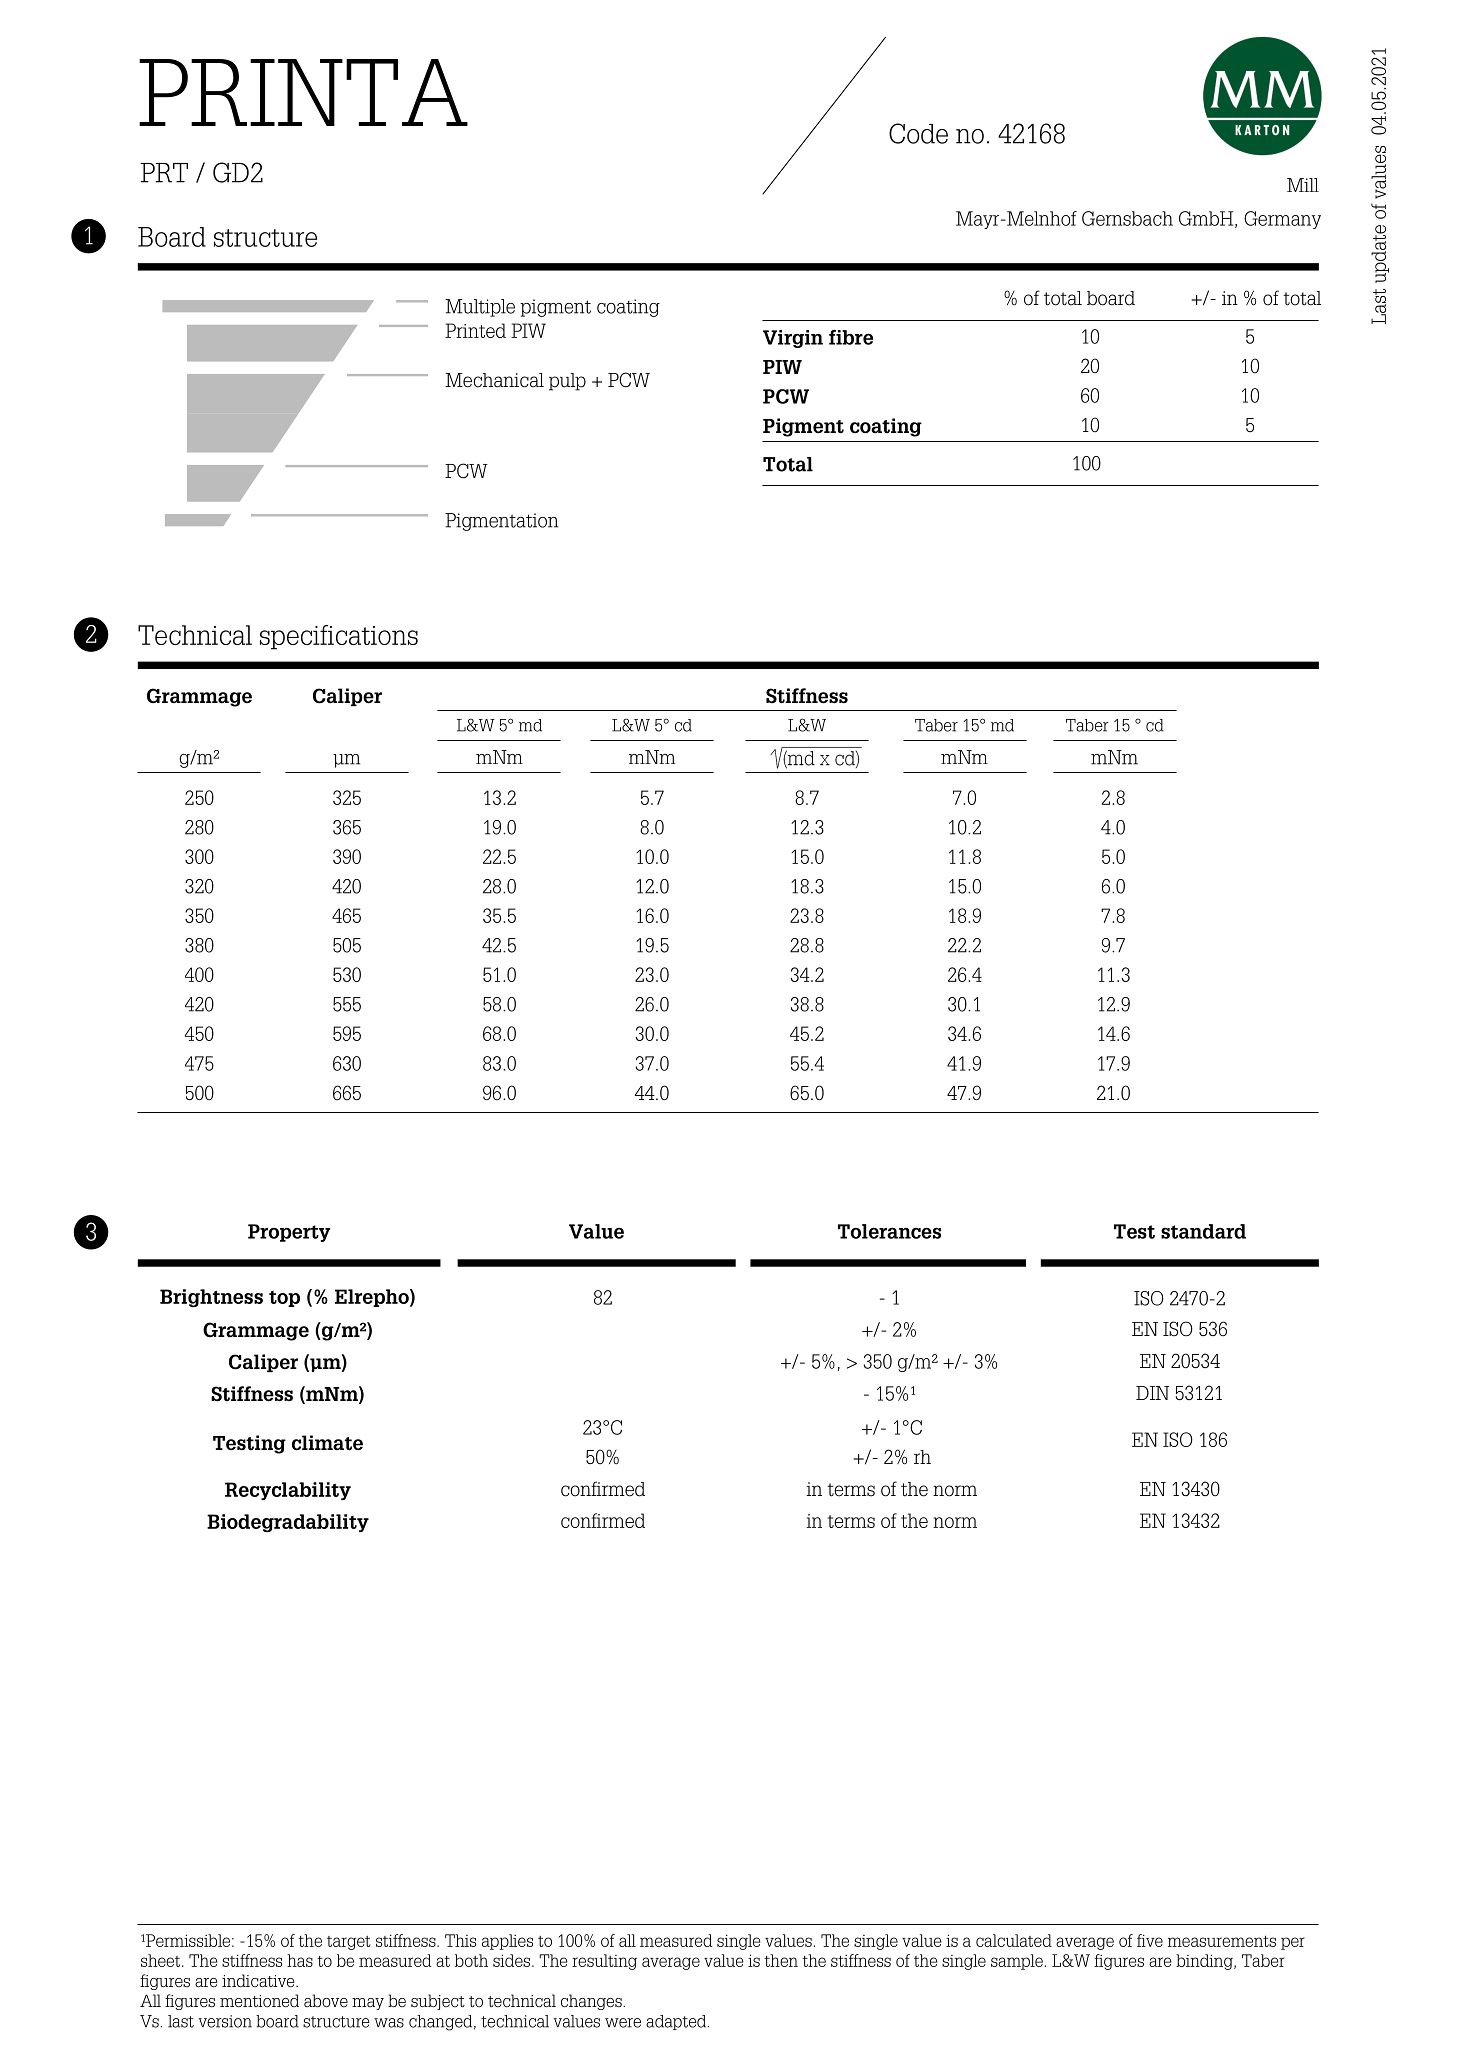 Image resolution: width=1464 pixels, height=2071 pixels. I want to click on five, so click(1150, 1940).
